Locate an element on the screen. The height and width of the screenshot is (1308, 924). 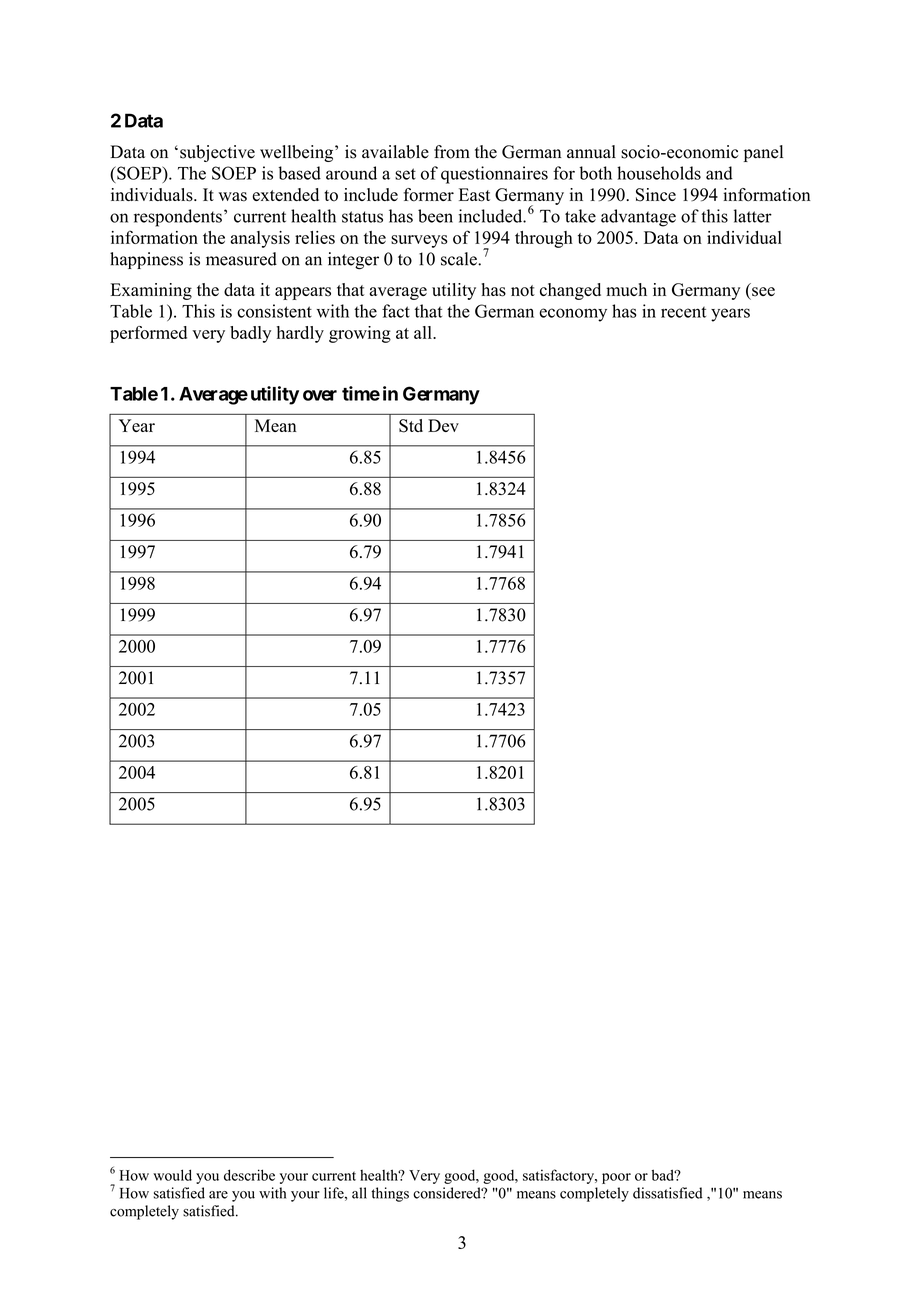
things is located at coordinates (390, 1194).
